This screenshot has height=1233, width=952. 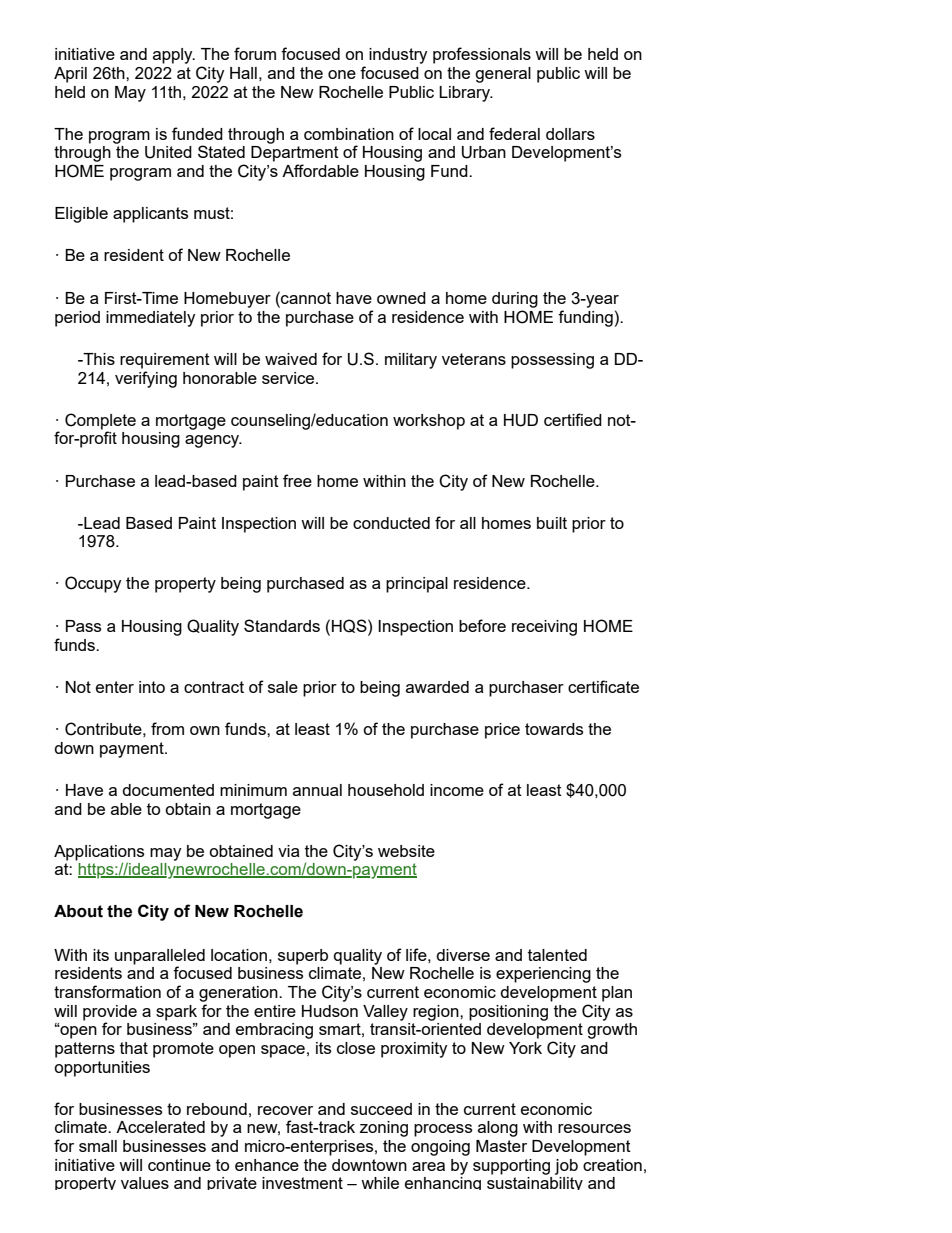 What do you see at coordinates (160, 1127) in the screenshot?
I see `Accelerated` at bounding box center [160, 1127].
